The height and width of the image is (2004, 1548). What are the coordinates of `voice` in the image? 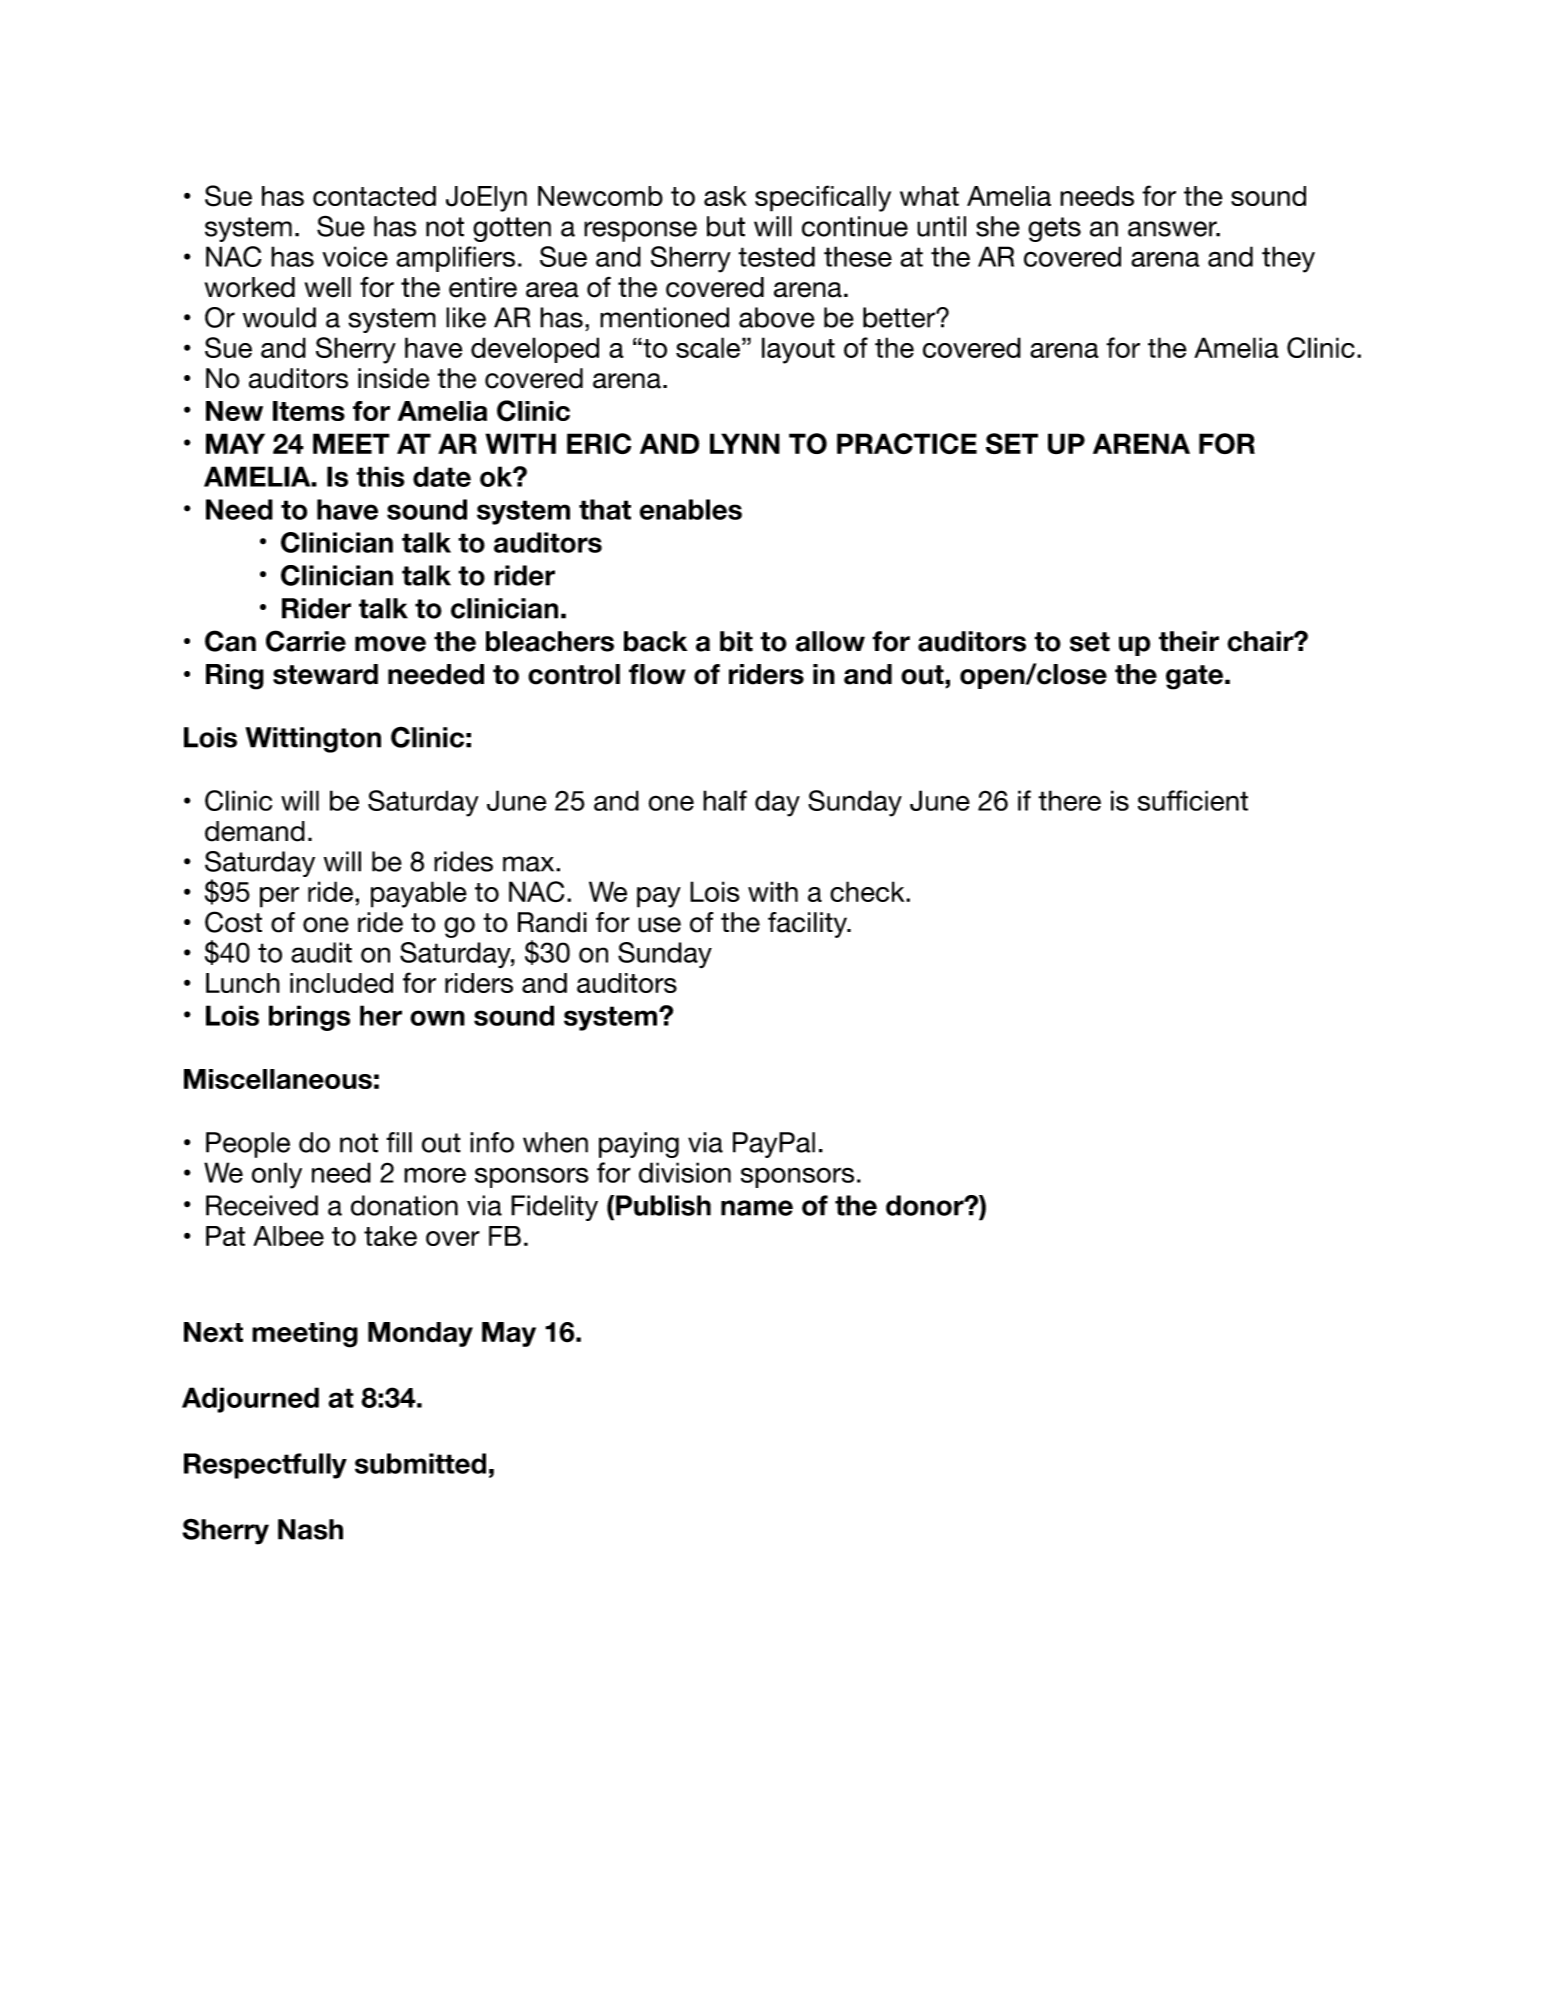 It's located at (355, 256).
